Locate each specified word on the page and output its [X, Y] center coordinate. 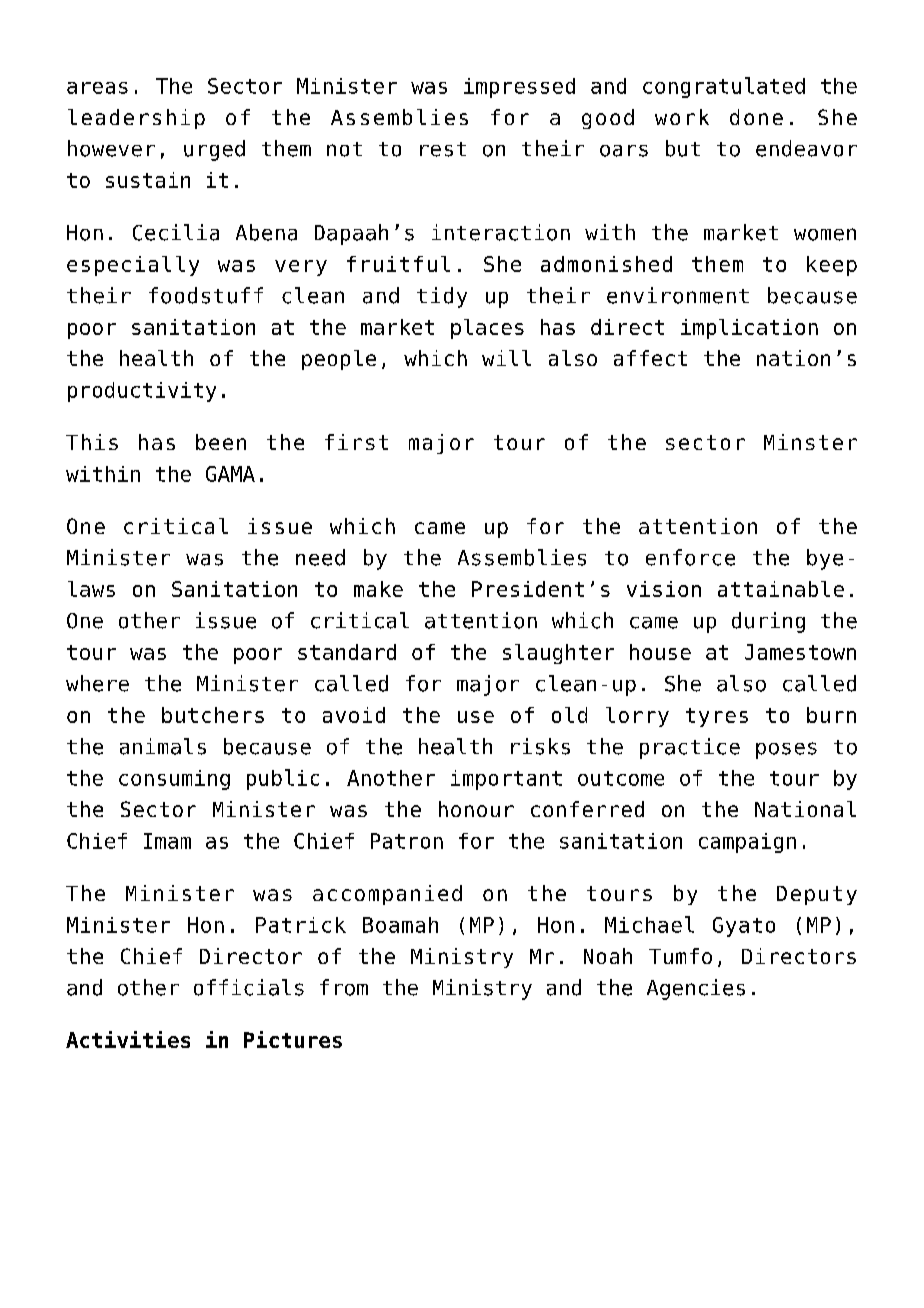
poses [786, 750]
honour [476, 809]
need [320, 557]
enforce [690, 557]
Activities [128, 1039]
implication [749, 329]
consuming [174, 780]
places [487, 329]
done [756, 117]
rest [443, 149]
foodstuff [206, 295]
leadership [136, 119]
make [378, 589]
